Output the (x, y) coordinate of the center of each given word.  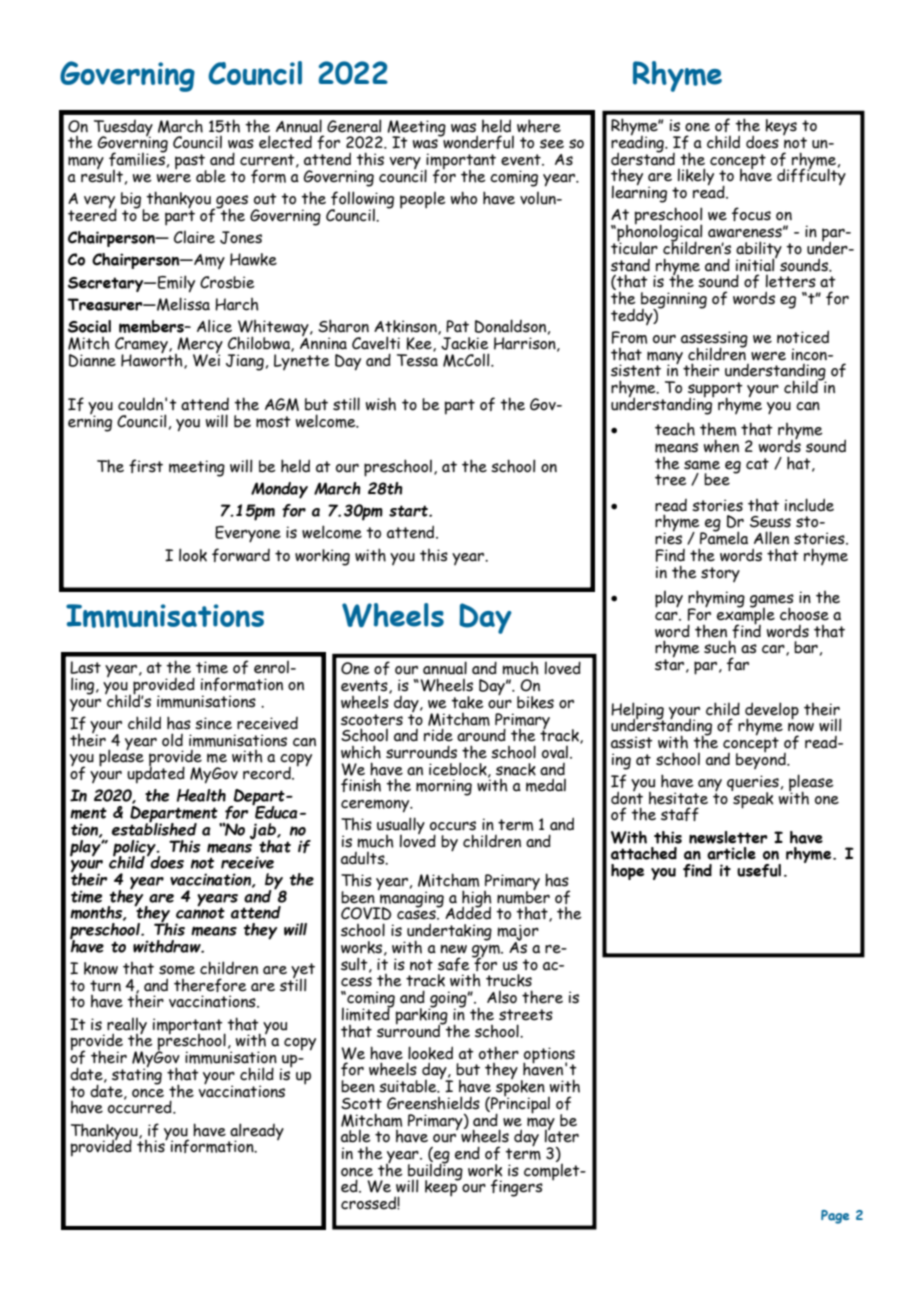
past (191, 163)
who (464, 198)
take (467, 702)
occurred (141, 1106)
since (213, 723)
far (738, 664)
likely (696, 177)
